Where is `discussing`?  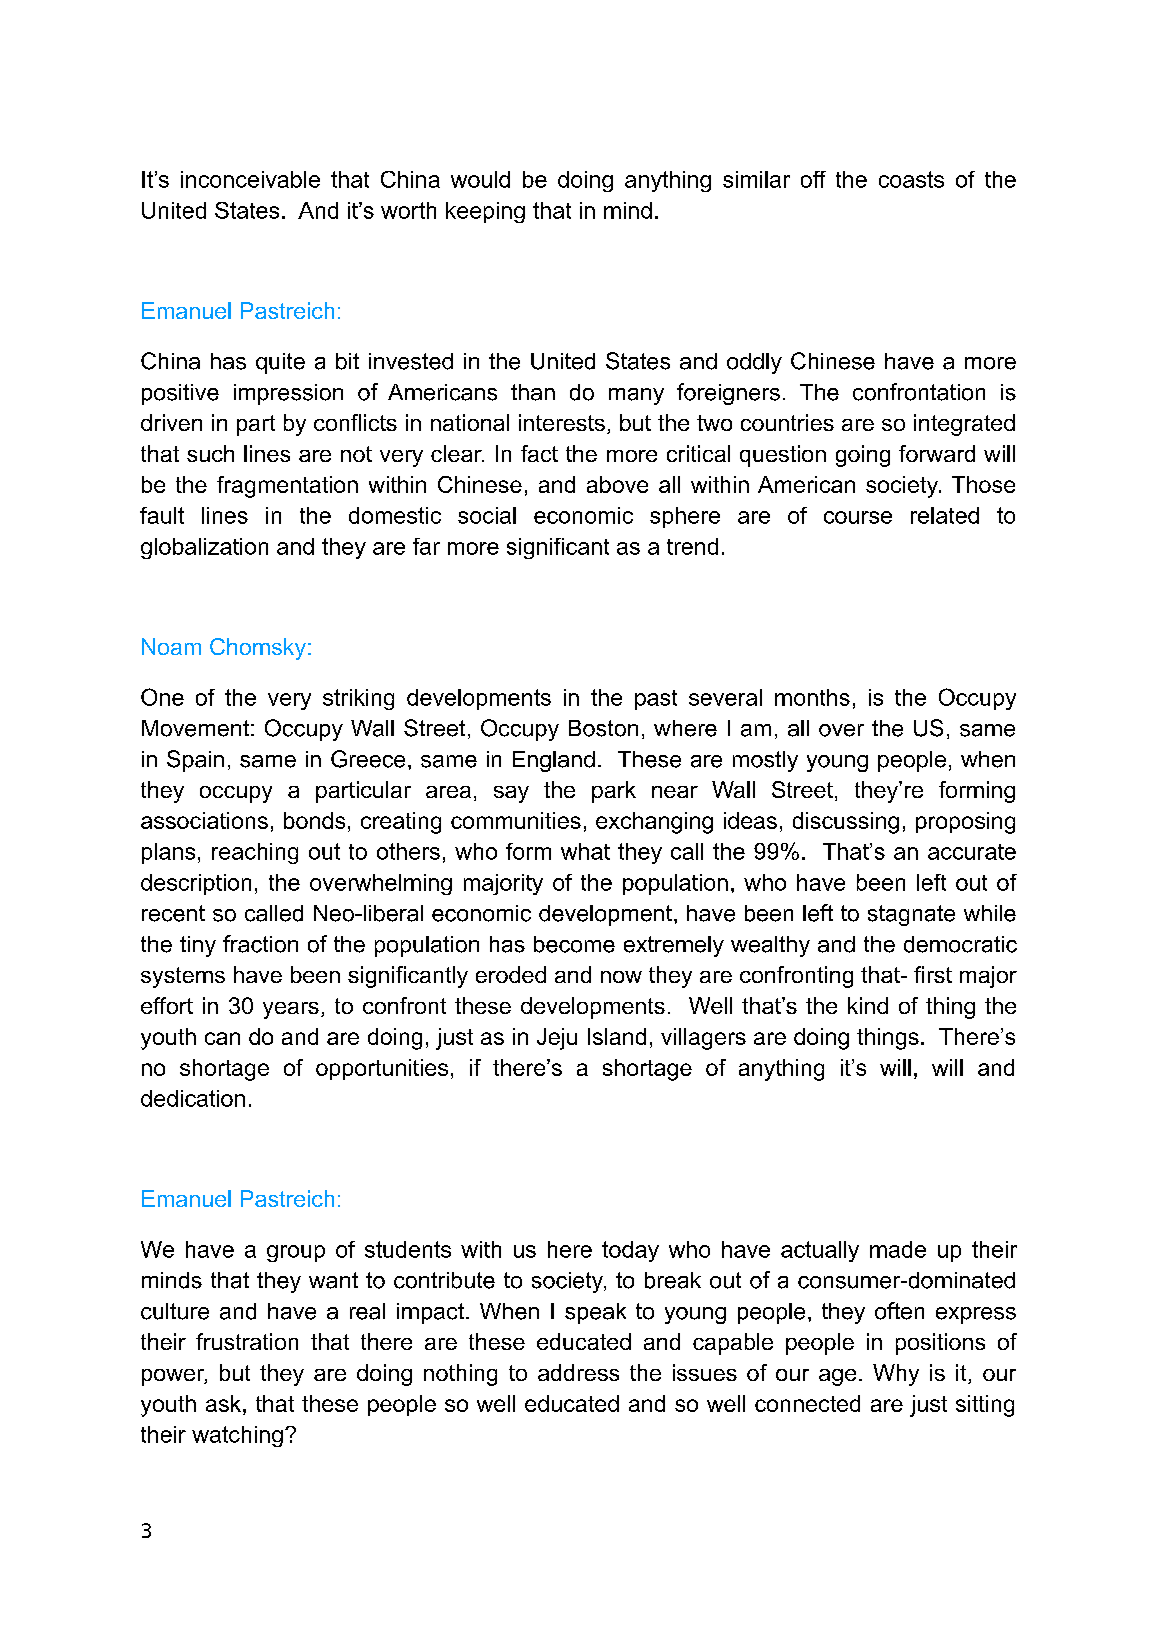
discussing is located at coordinates (846, 823).
